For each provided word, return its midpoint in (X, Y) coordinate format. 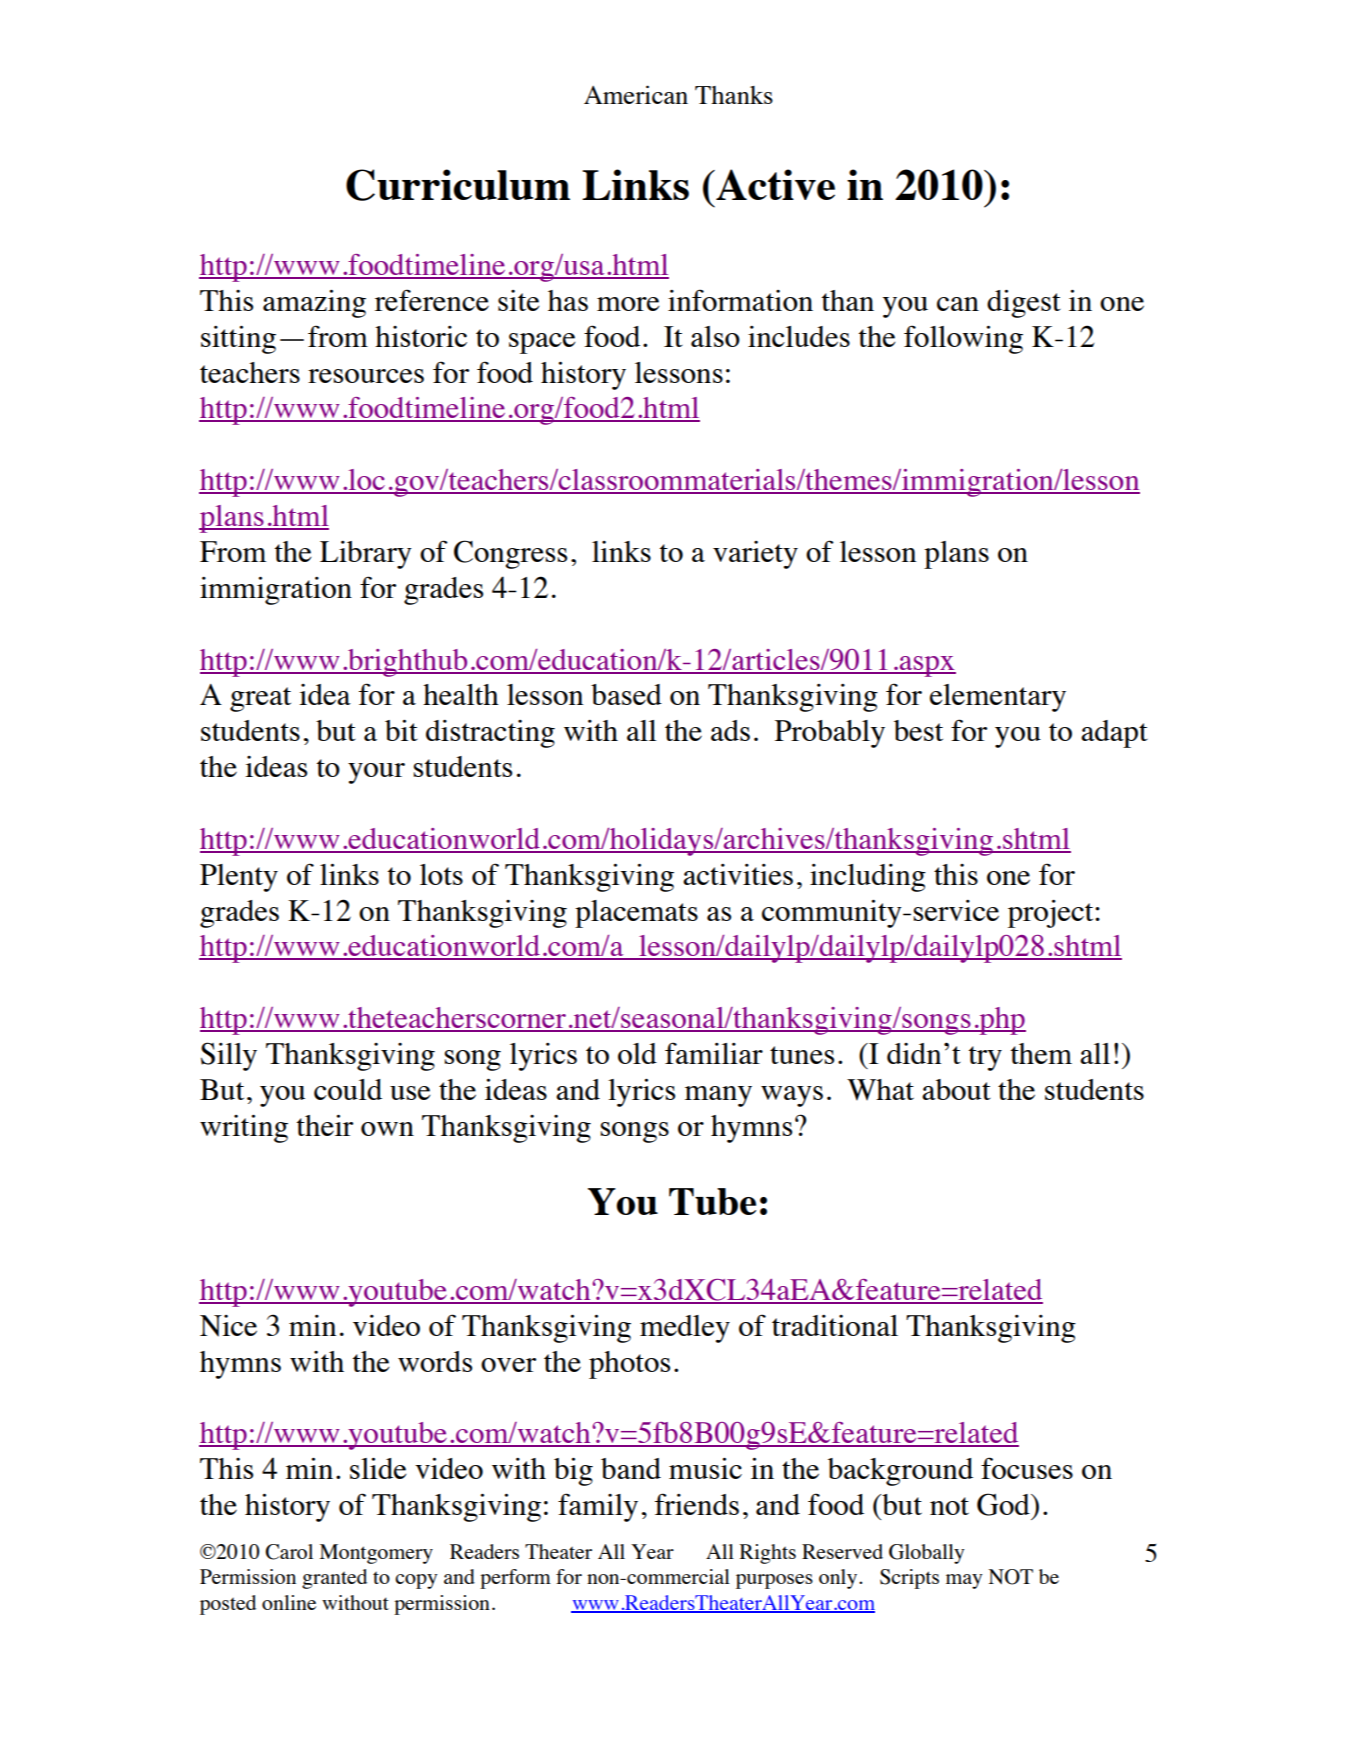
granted (334, 1579)
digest (1024, 304)
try (985, 1058)
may (964, 1581)
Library (366, 555)
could (348, 1089)
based (626, 694)
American (636, 94)
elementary (998, 698)
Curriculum (458, 185)
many (718, 1096)
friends (697, 1504)
